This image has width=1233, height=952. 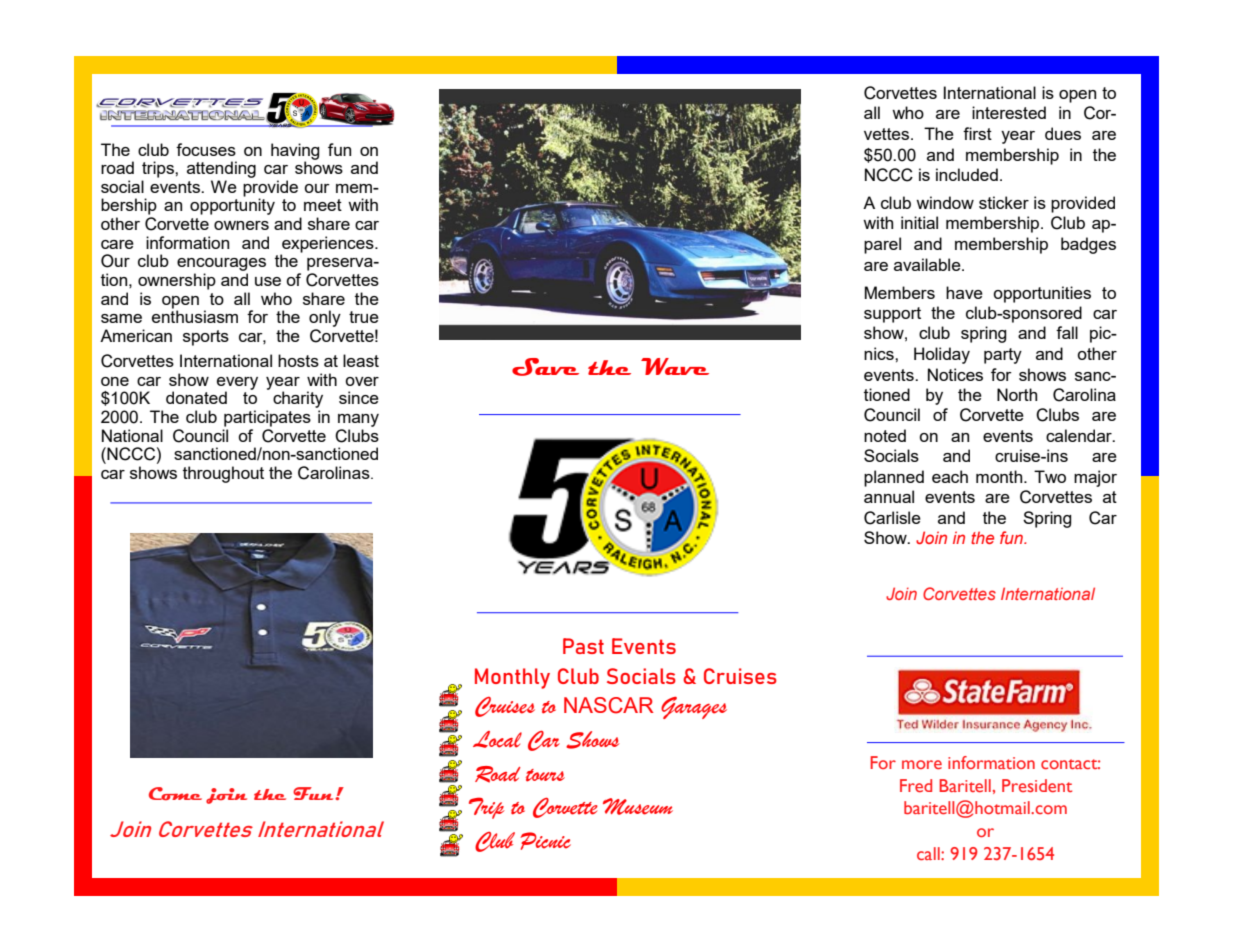 What do you see at coordinates (1003, 356) in the image?
I see `party` at bounding box center [1003, 356].
